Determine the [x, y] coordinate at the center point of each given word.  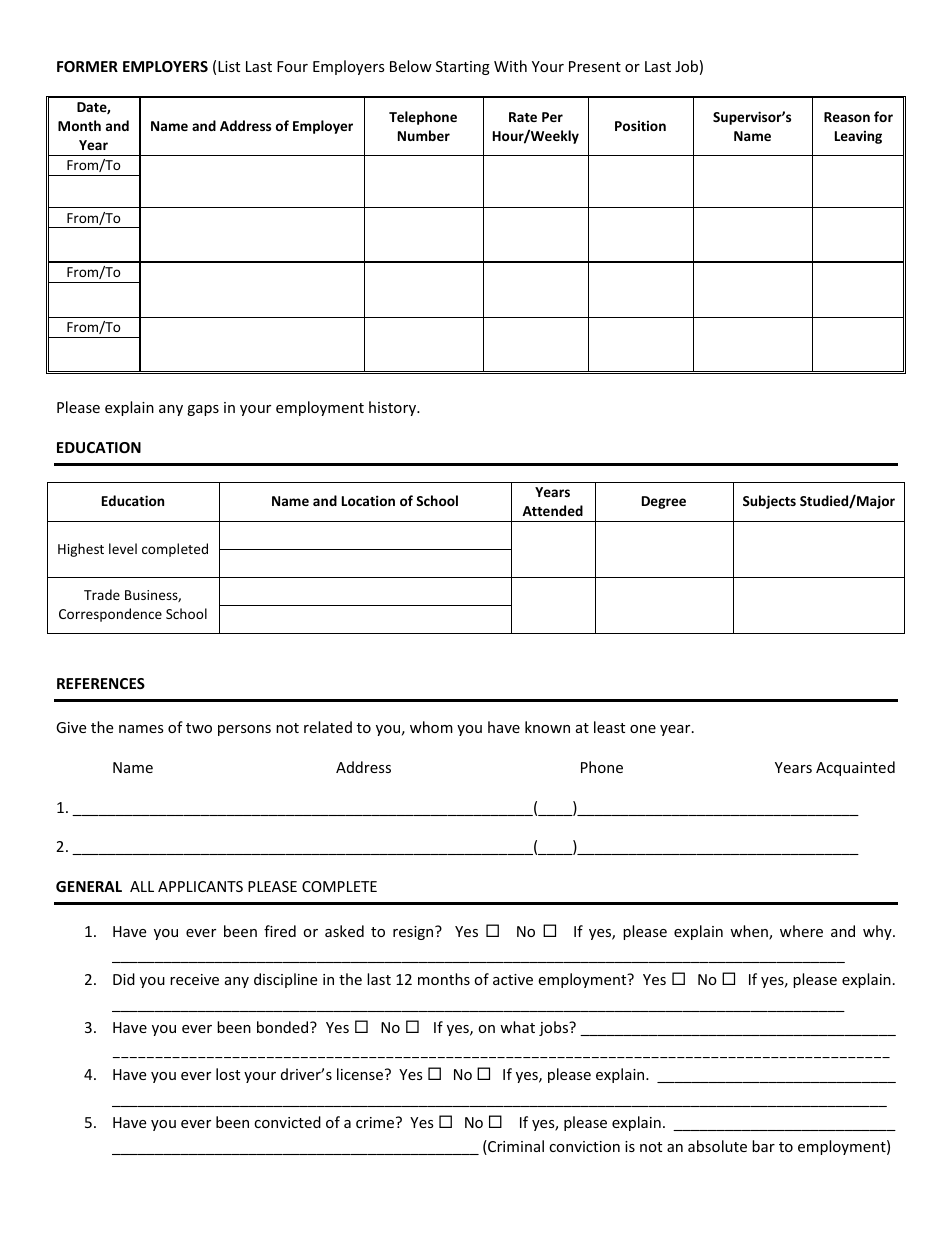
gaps [203, 410]
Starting [463, 68]
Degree [664, 502]
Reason [847, 117]
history [394, 408]
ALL [142, 886]
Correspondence [110, 615]
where [801, 931]
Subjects [769, 502]
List [229, 66]
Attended [552, 510]
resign [414, 933]
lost [228, 1074]
